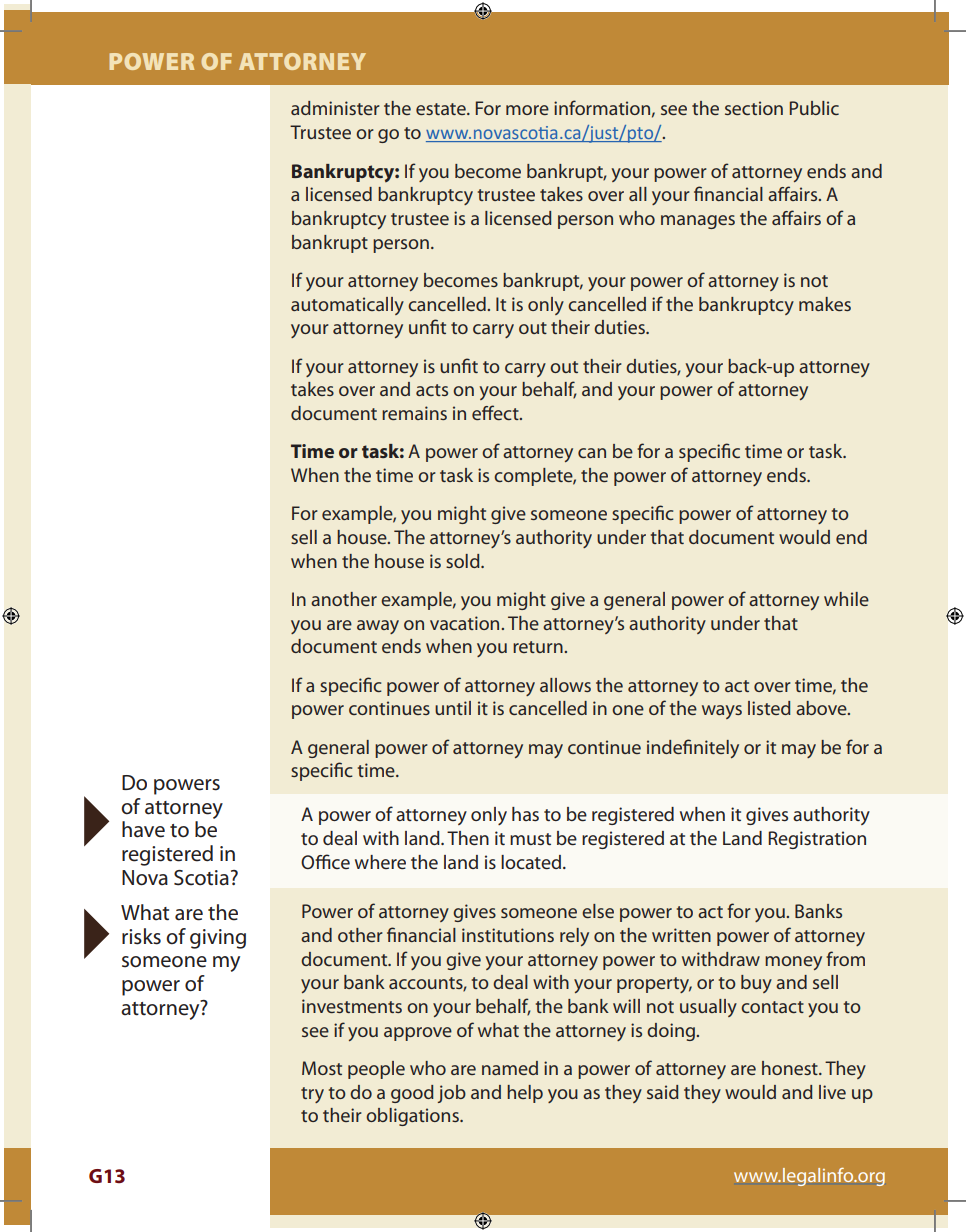 The height and width of the screenshot is (1232, 966). What do you see at coordinates (791, 1068) in the screenshot?
I see `honest` at bounding box center [791, 1068].
